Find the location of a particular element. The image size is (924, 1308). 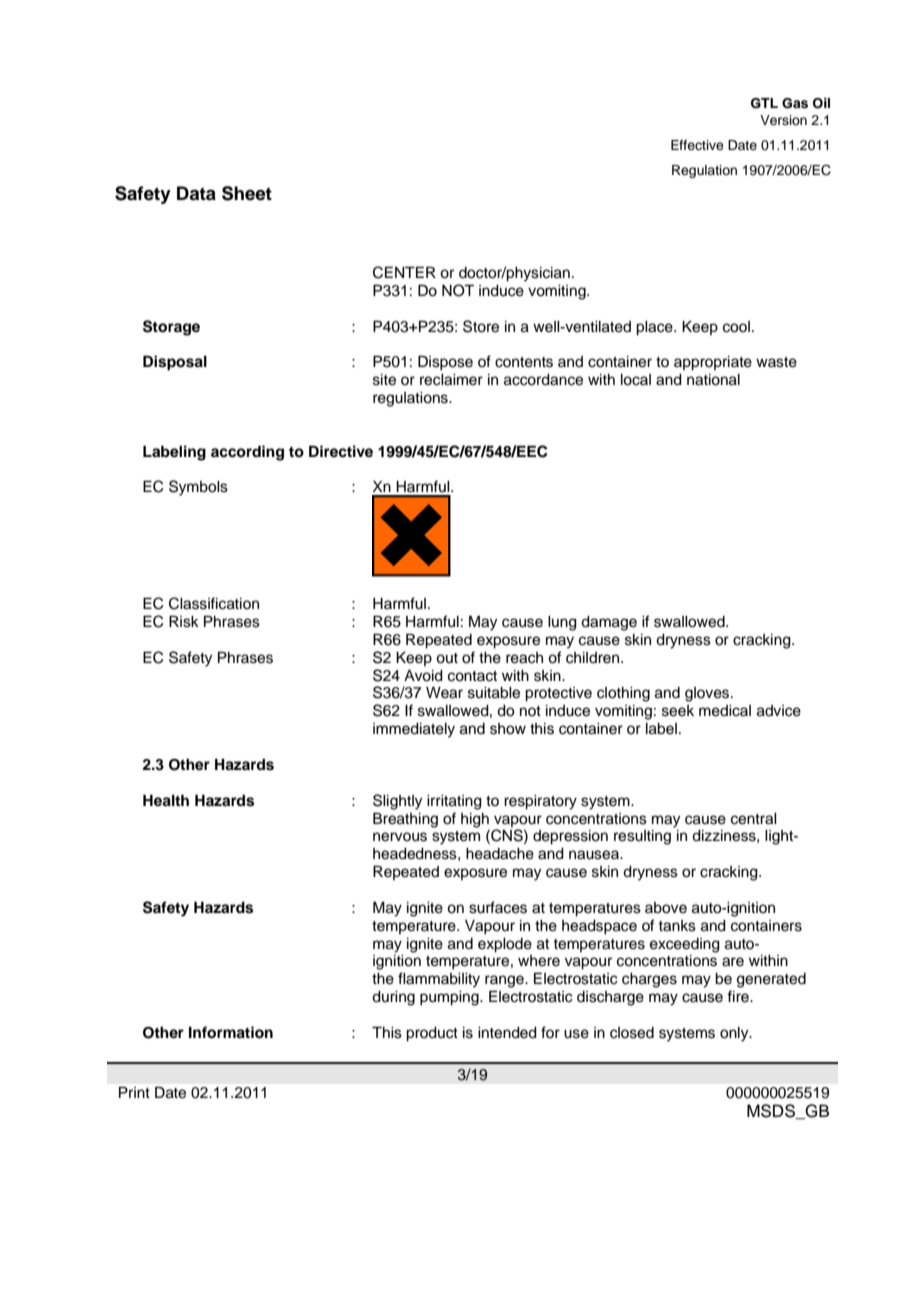

Effective is located at coordinates (697, 145).
